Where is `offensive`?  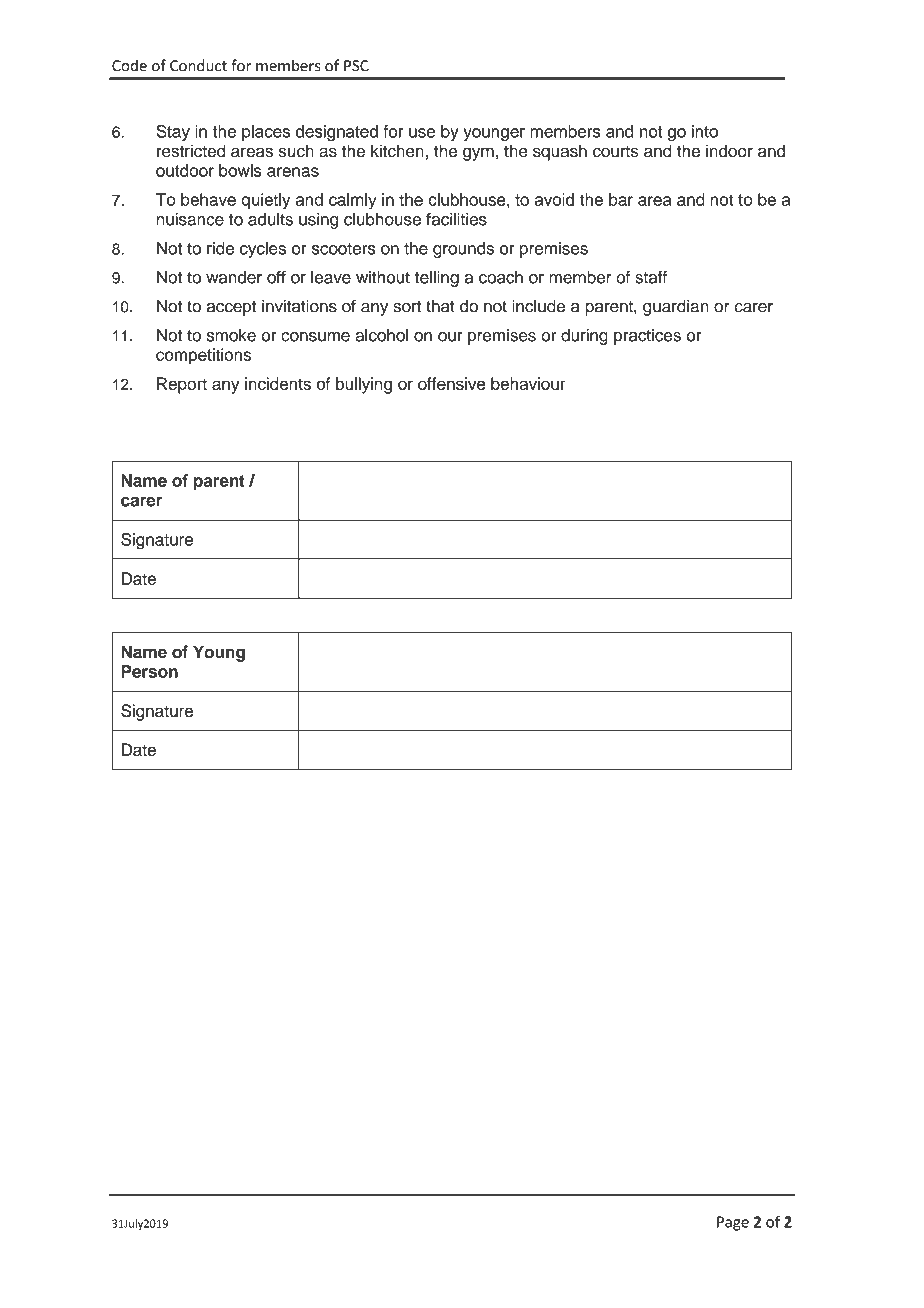
offensive is located at coordinates (451, 383).
